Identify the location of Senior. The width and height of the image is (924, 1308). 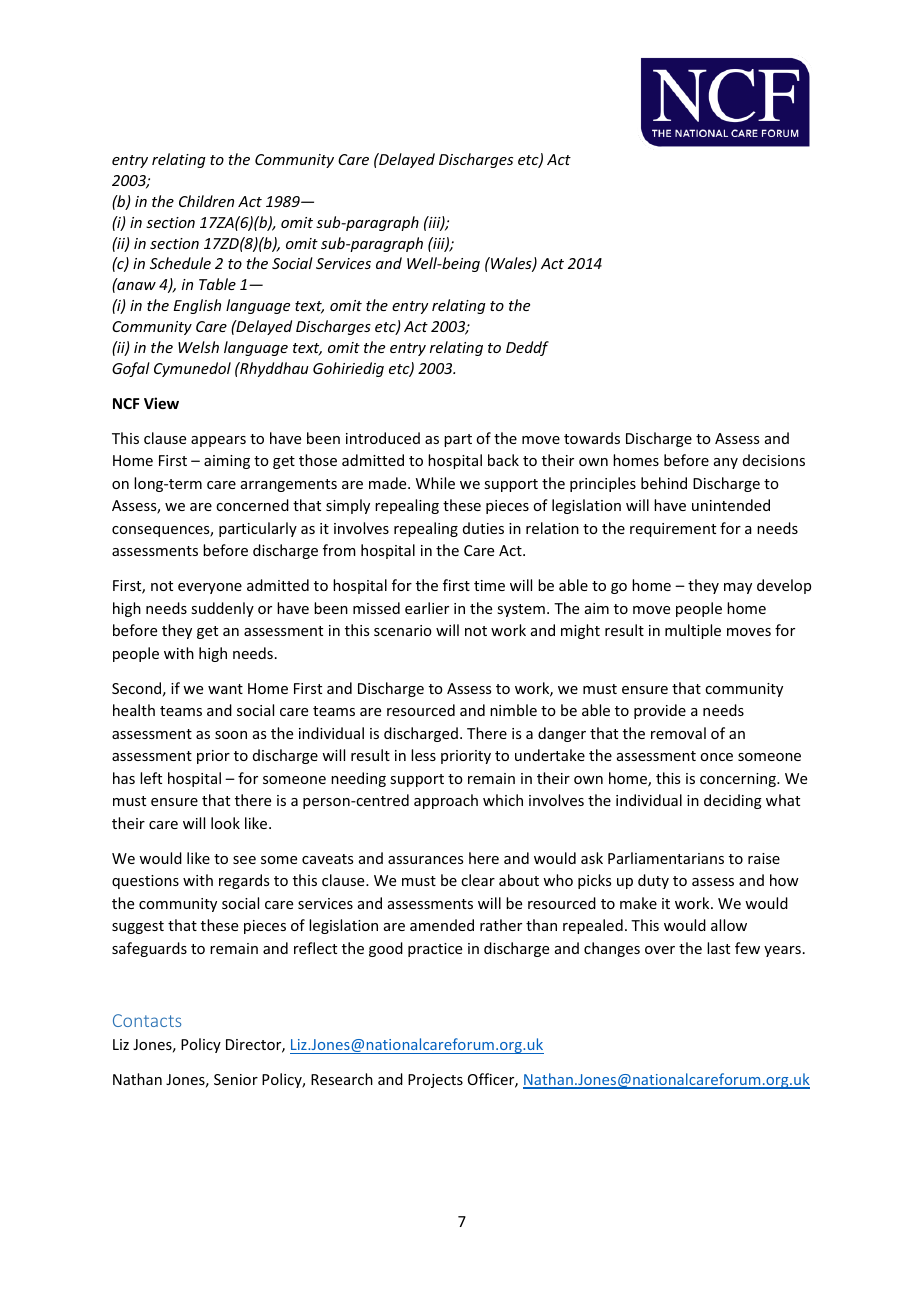
(236, 1079).
